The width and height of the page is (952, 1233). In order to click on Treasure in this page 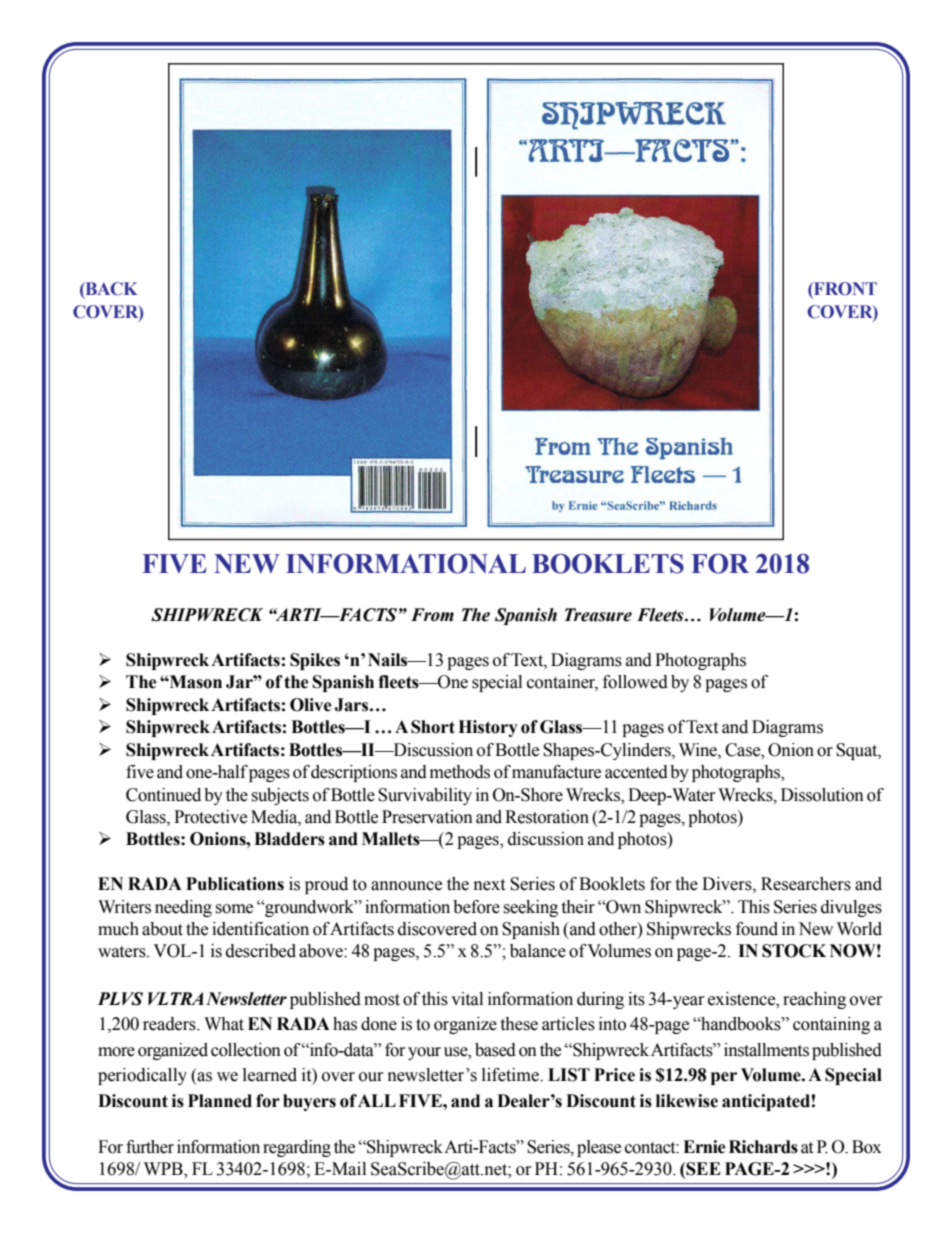, I will do `click(598, 615)`.
